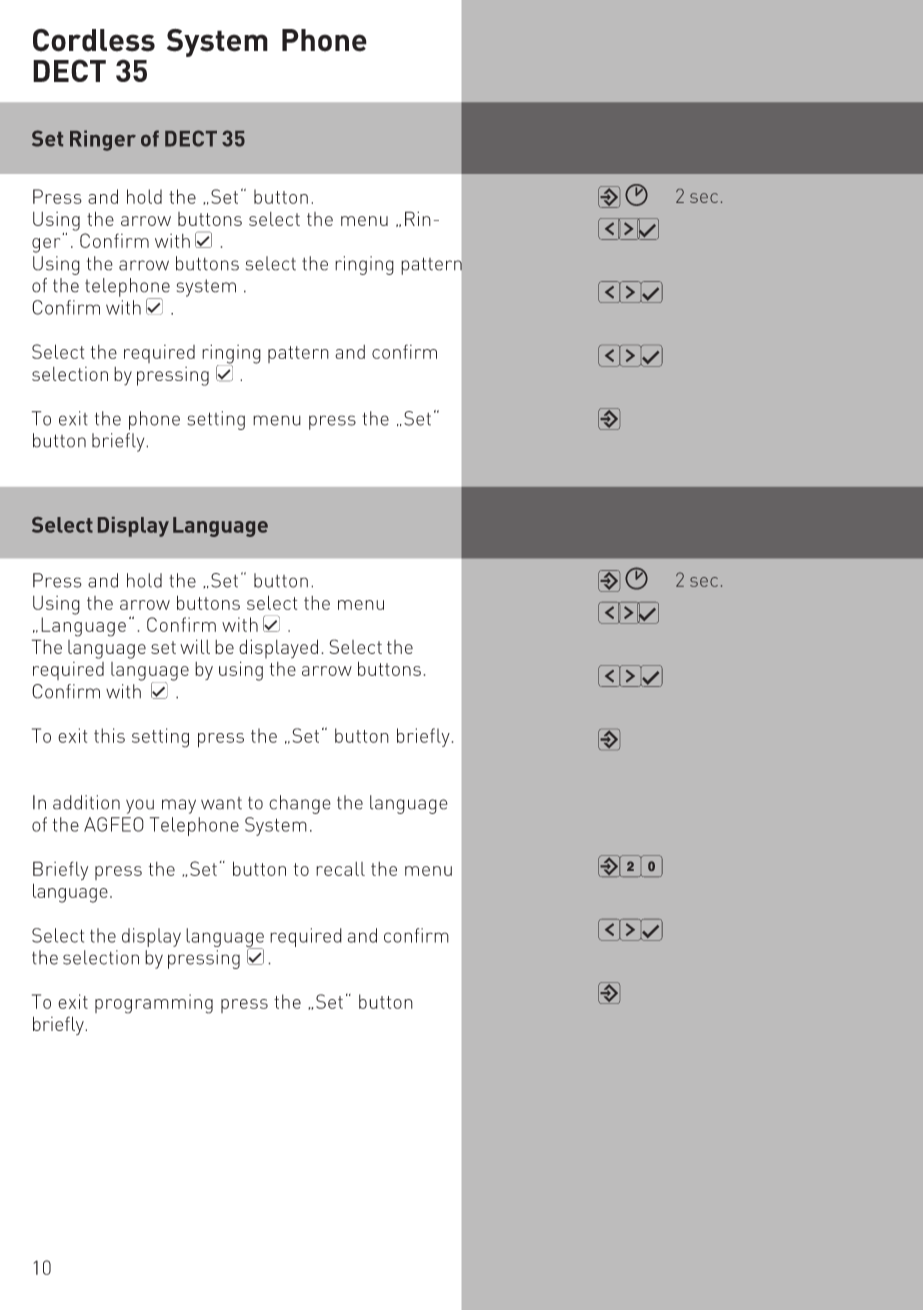 This page has height=1310, width=924. Describe the element at coordinates (94, 40) in the page. I see `Cordless` at that location.
